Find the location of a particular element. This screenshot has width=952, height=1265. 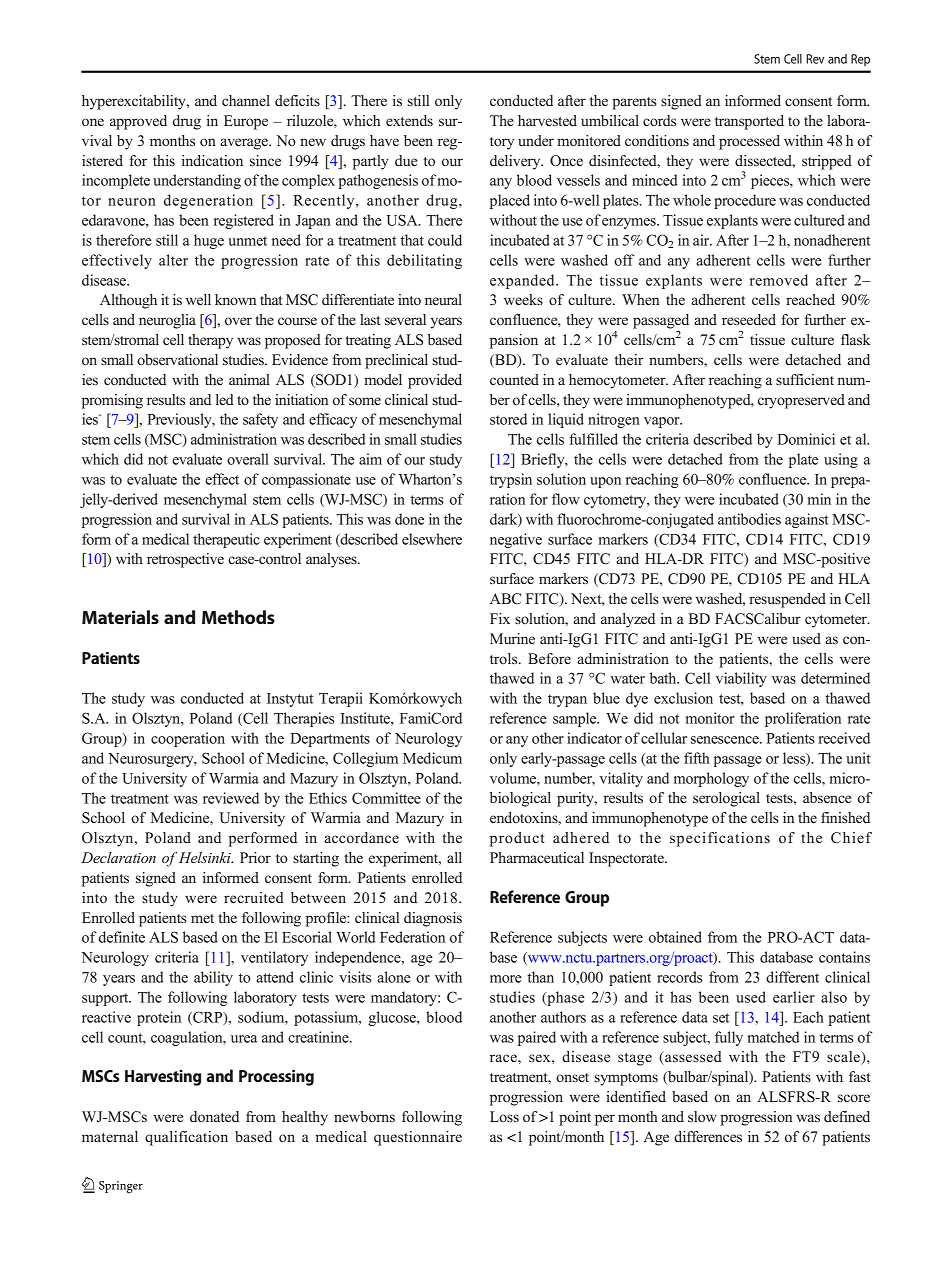

indication is located at coordinates (212, 160).
